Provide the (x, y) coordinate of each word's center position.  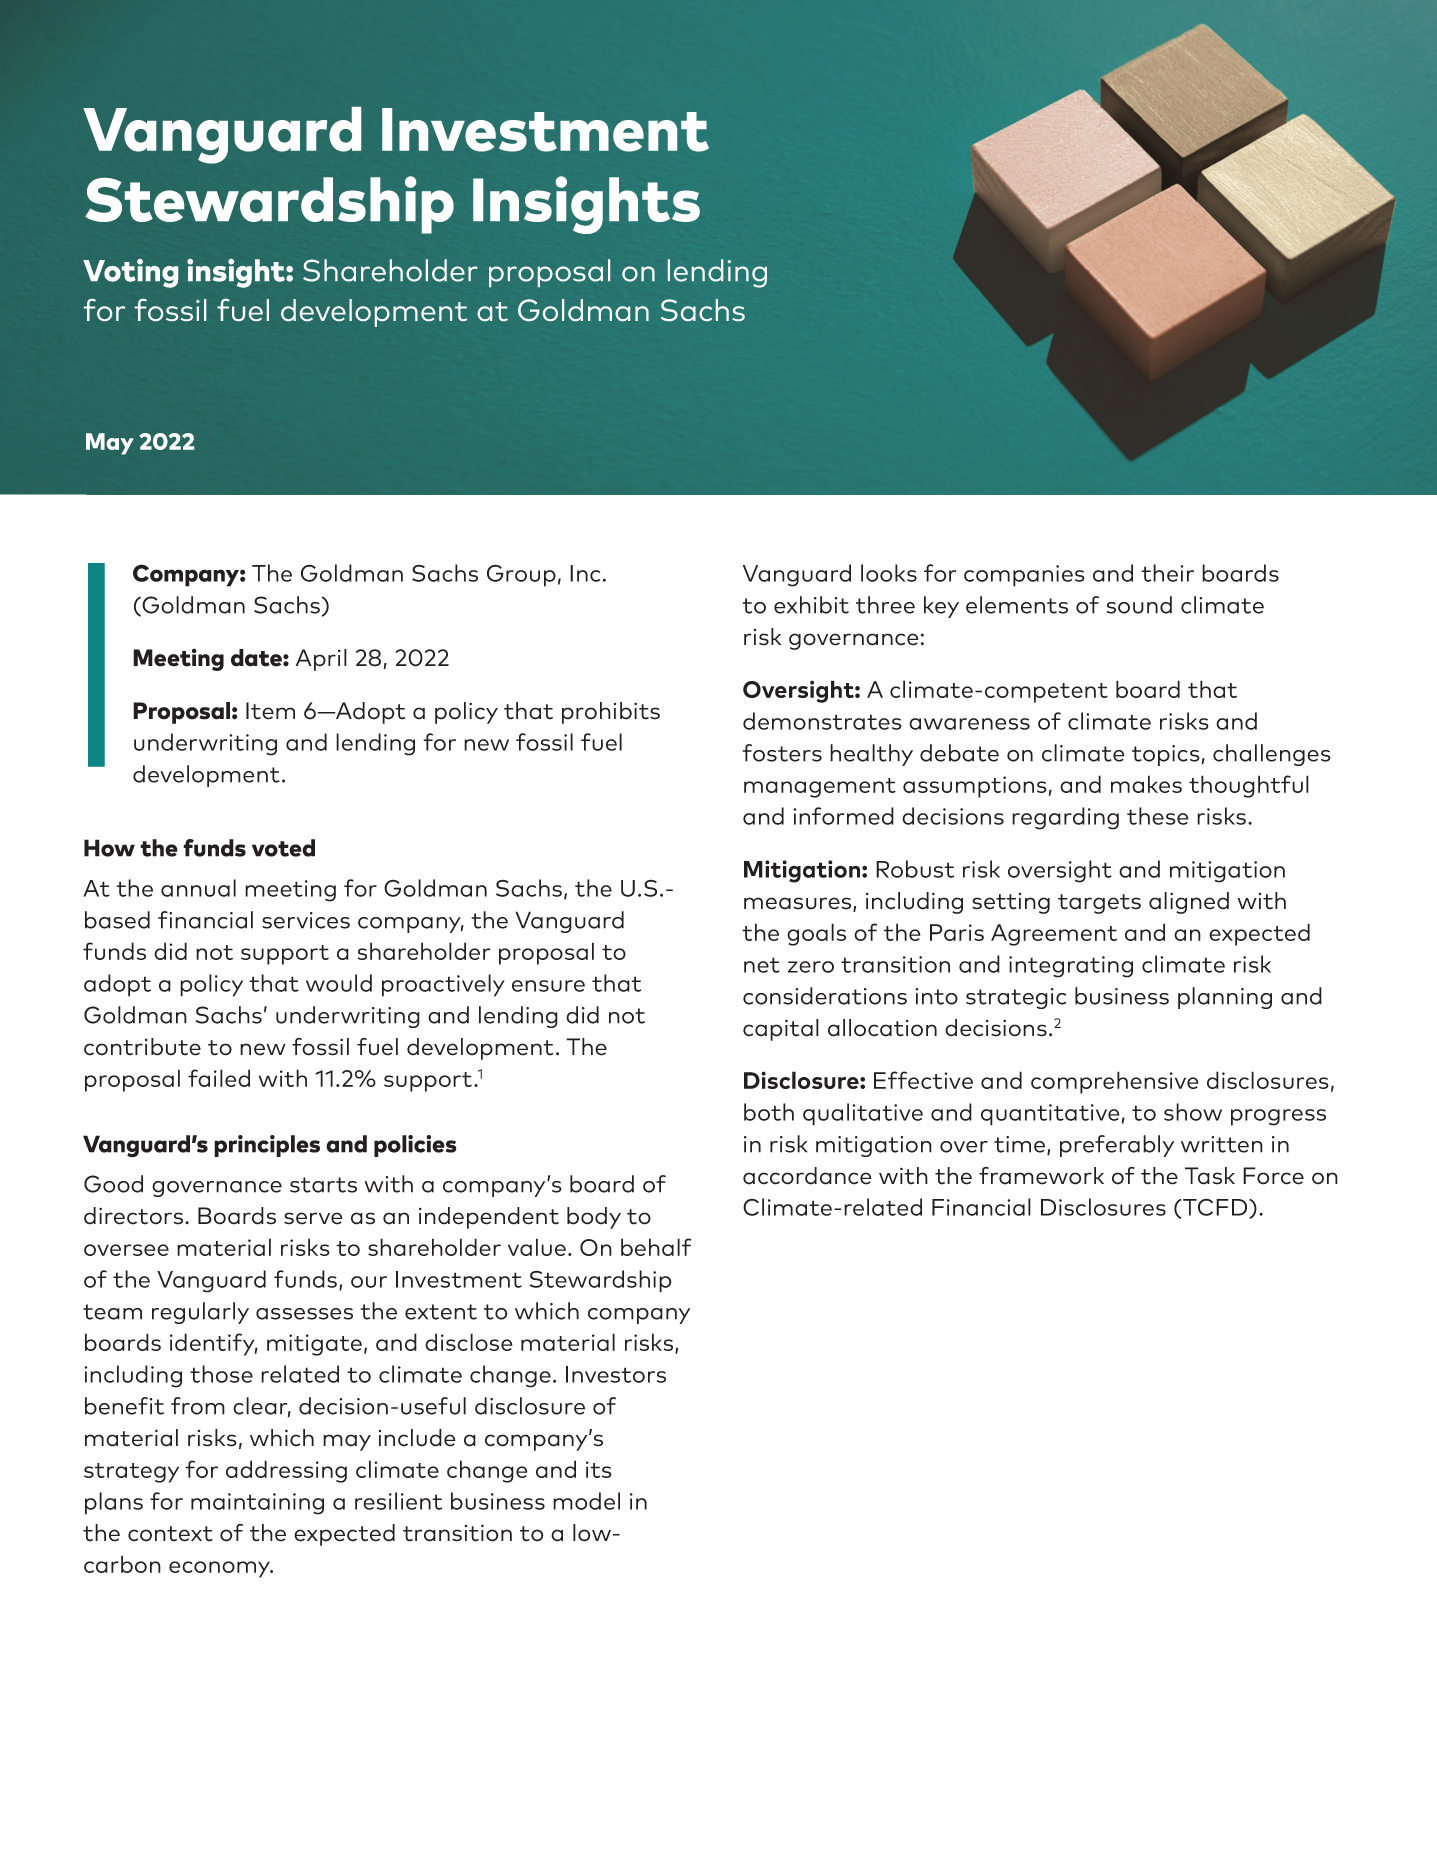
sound (1139, 605)
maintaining (257, 1504)
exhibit (811, 605)
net (762, 965)
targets (1099, 904)
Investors (616, 1374)
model (586, 1501)
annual (198, 888)
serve (313, 1218)
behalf (656, 1247)
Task (1210, 1176)
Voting (130, 273)
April (321, 660)
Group (521, 575)
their (1167, 573)
